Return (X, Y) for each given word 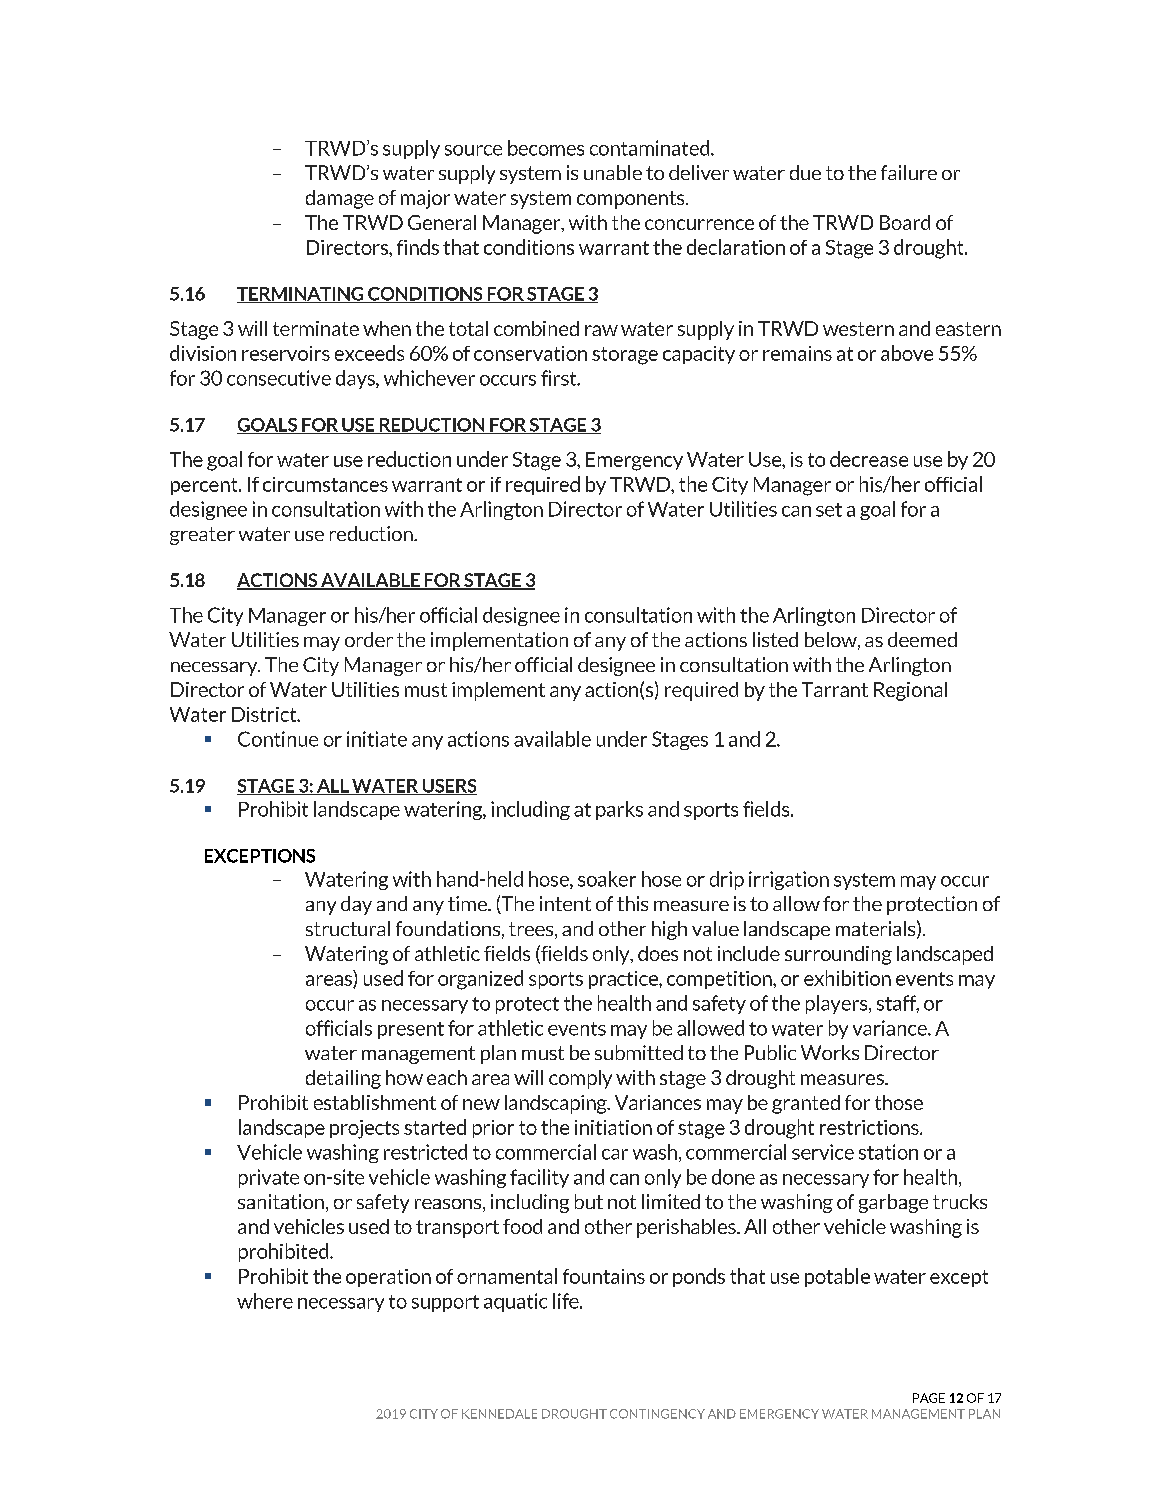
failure (909, 172)
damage (340, 199)
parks (619, 810)
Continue (278, 739)
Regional (910, 691)
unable (613, 172)
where (265, 1301)
